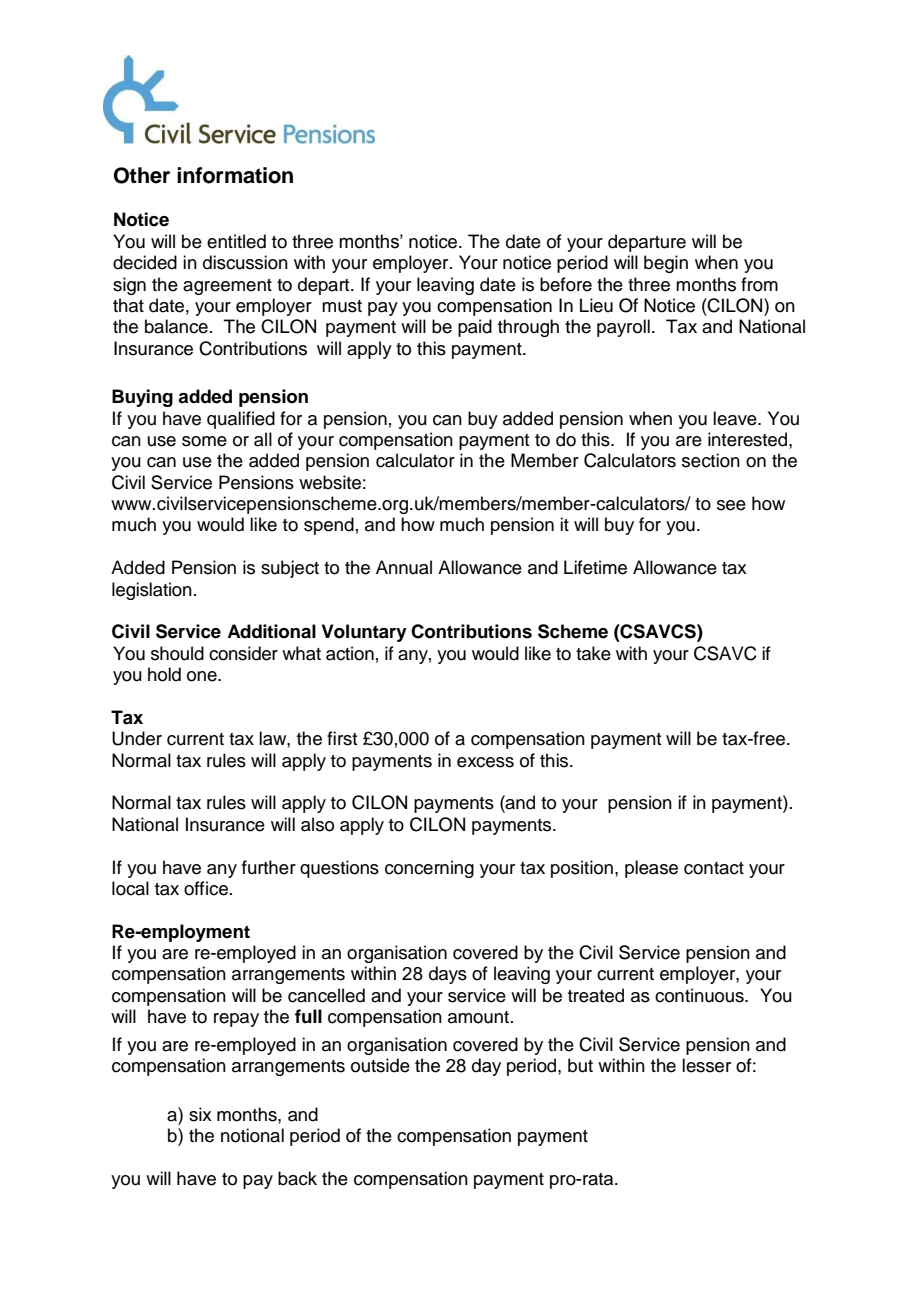 The height and width of the screenshot is (1305, 924). I want to click on office, so click(207, 888).
